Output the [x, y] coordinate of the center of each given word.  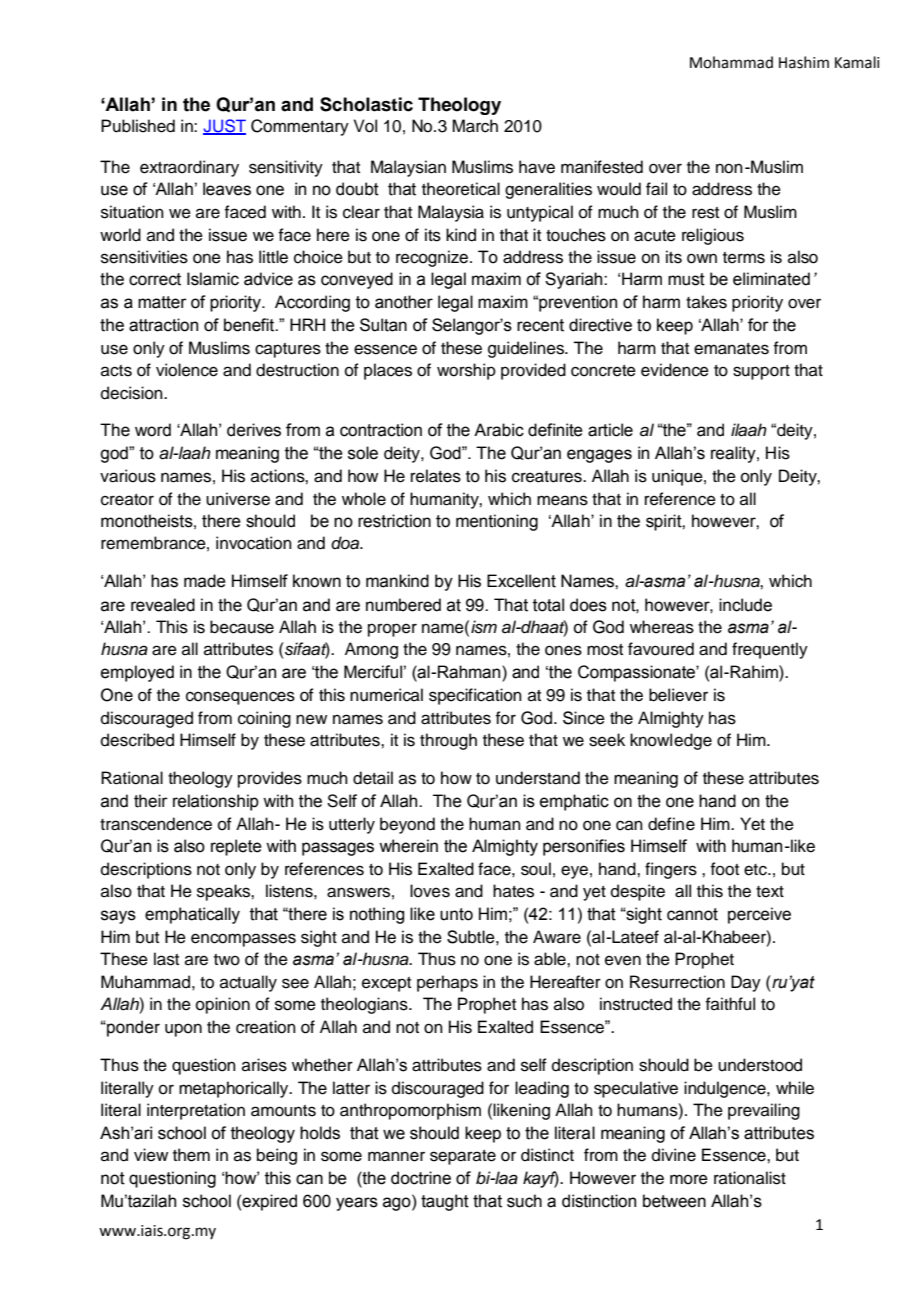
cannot [692, 914]
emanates [731, 349]
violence [187, 370]
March [475, 126]
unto [456, 914]
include [745, 605]
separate [463, 1157]
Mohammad [731, 62]
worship [466, 371]
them [191, 1155]
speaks [224, 892]
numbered [403, 605]
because [242, 627]
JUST [224, 126]
